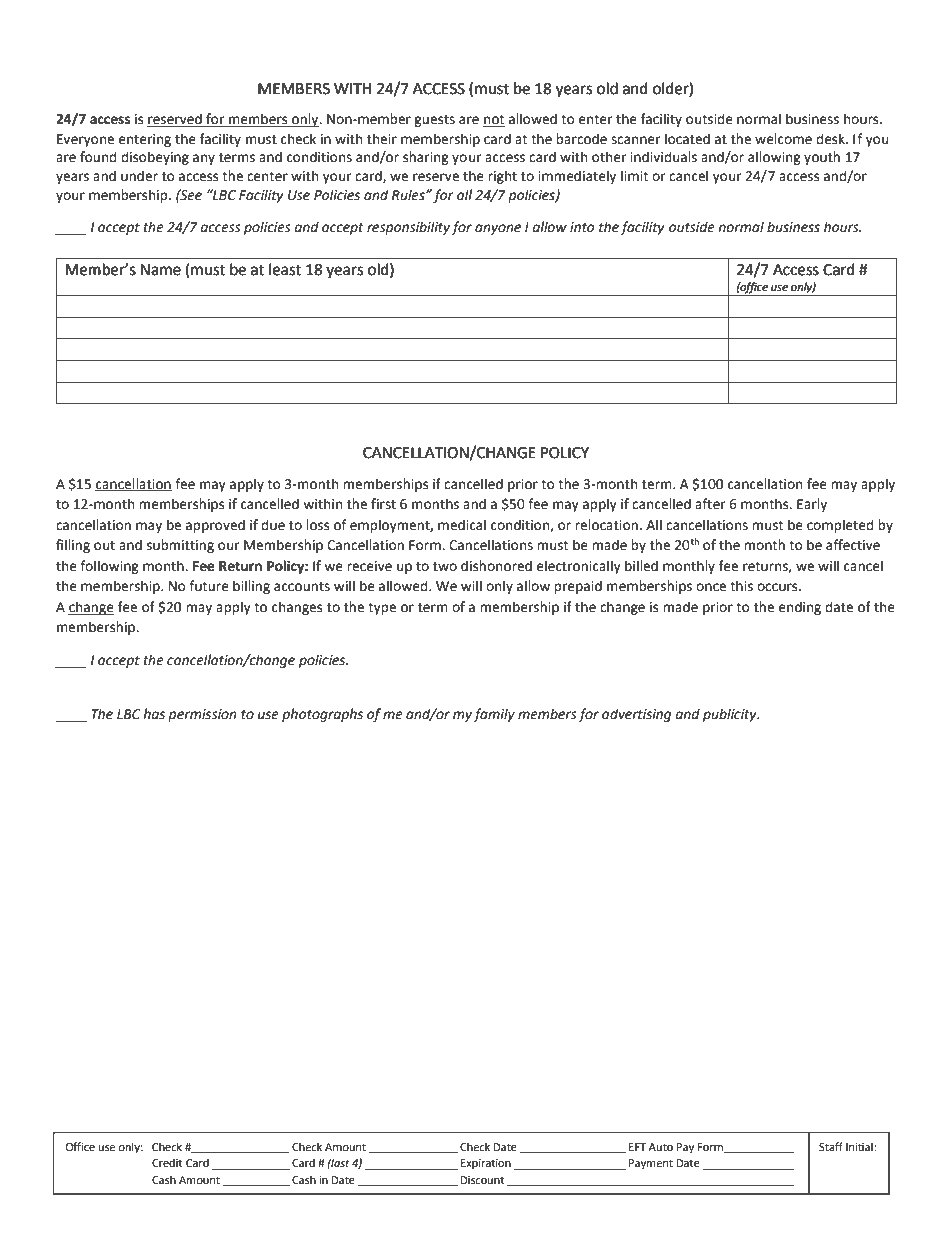 The width and height of the document is (952, 1233). I want to click on Credit, so click(167, 1163).
